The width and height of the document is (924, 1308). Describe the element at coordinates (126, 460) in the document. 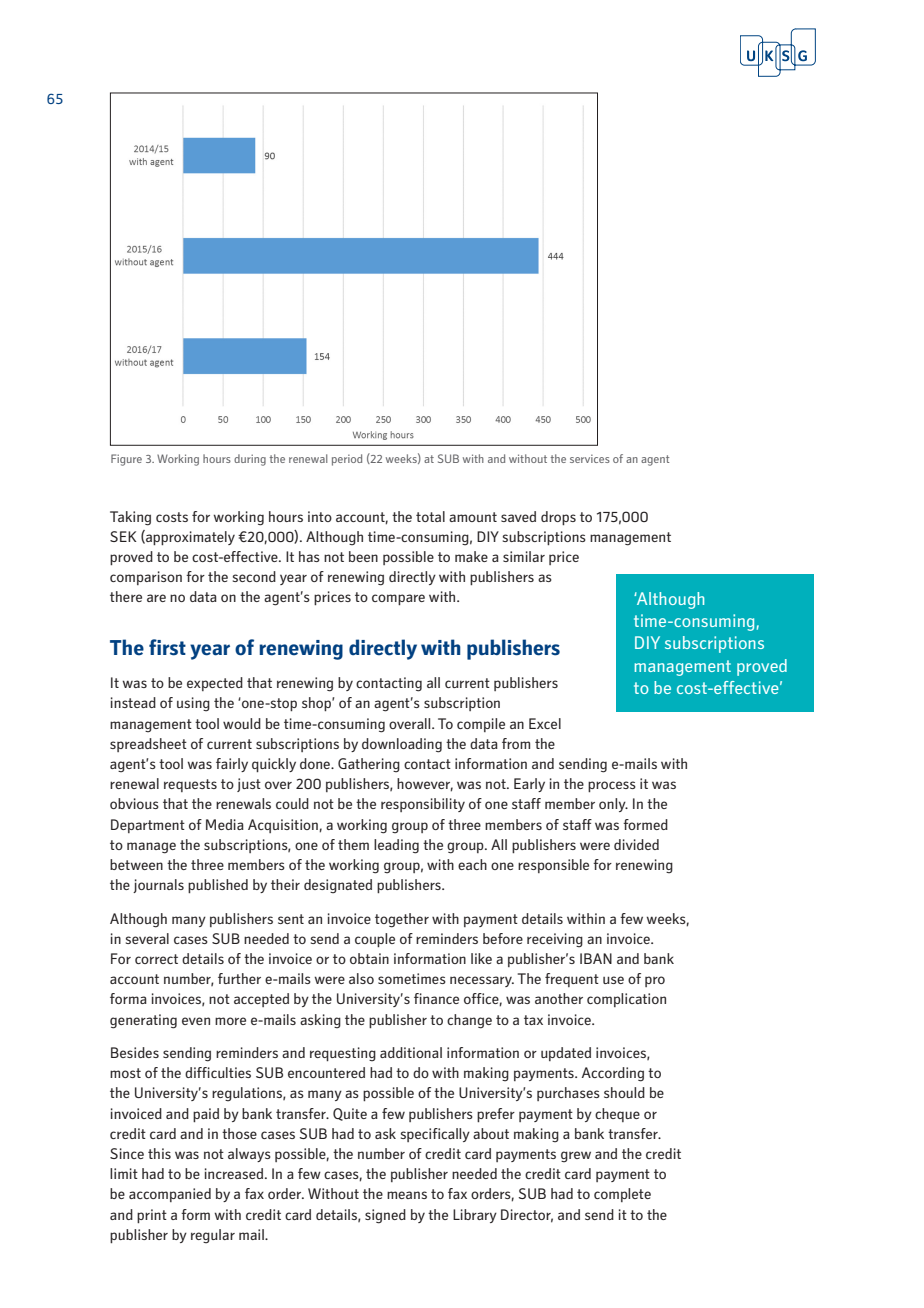

I see `Figure` at that location.
